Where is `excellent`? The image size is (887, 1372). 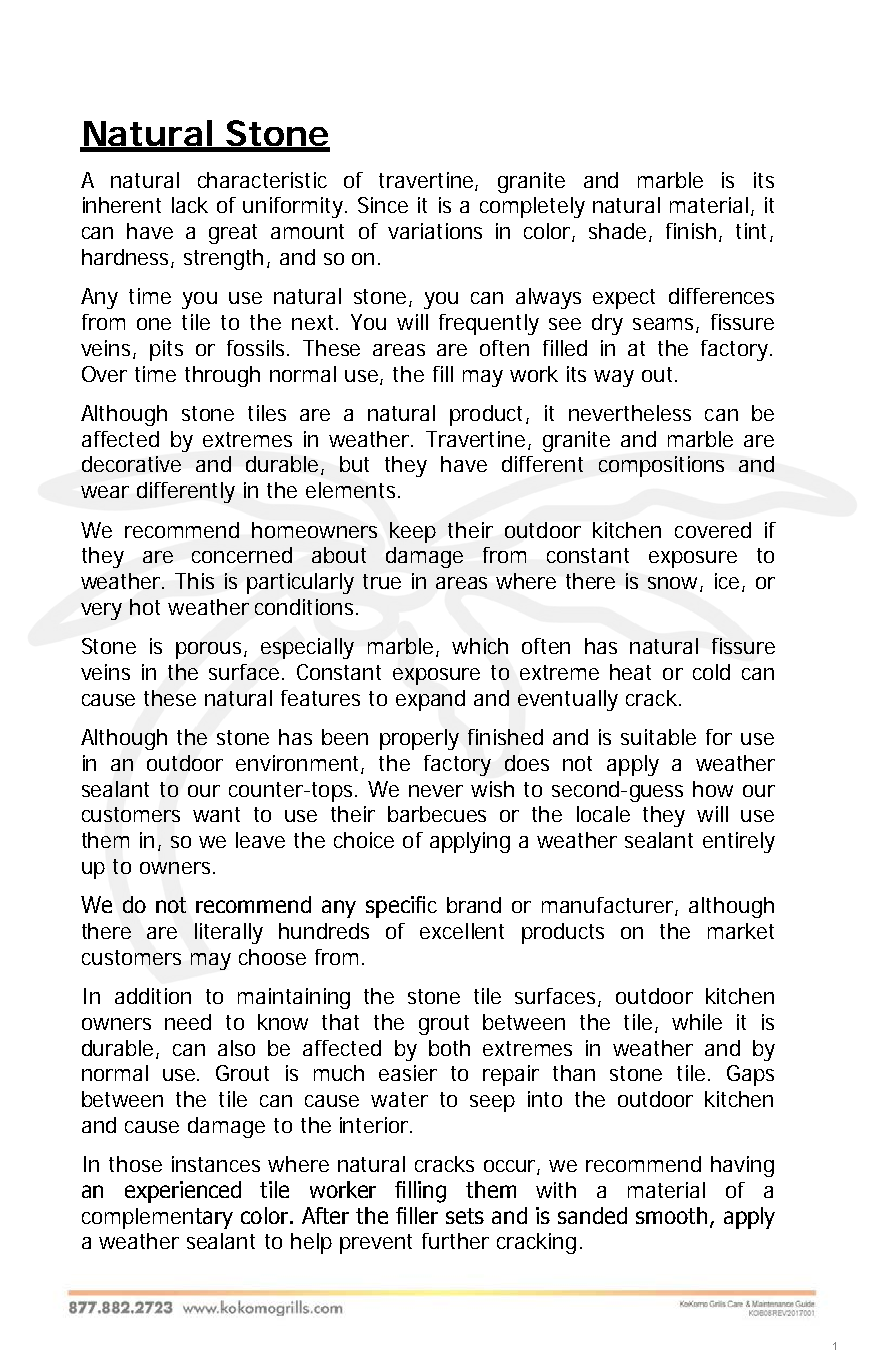 excellent is located at coordinates (462, 931).
